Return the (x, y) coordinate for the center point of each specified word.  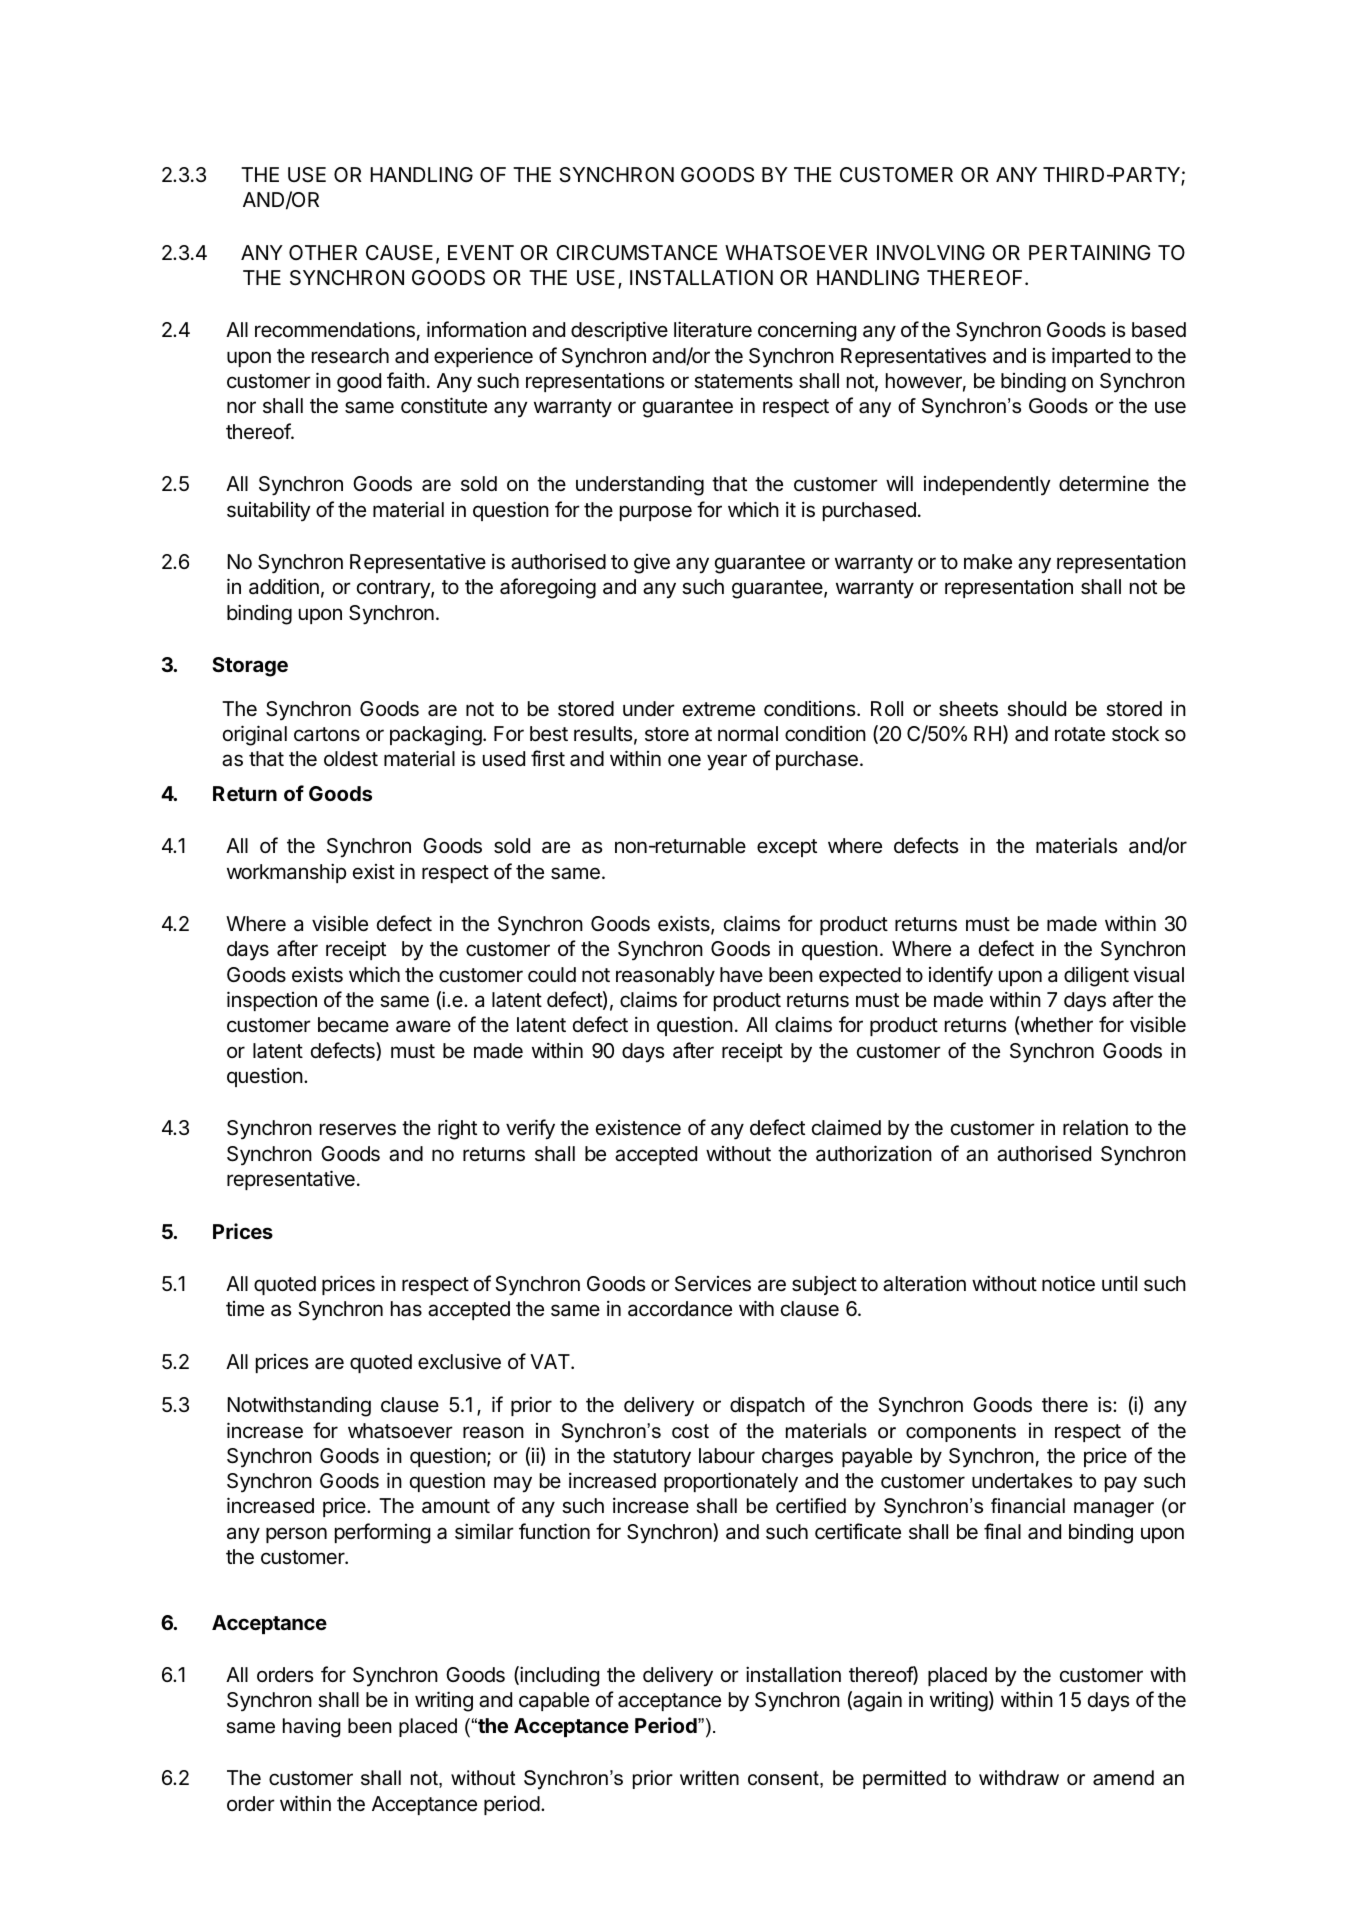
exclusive (459, 1362)
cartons (327, 734)
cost (690, 1431)
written (709, 1778)
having (312, 1728)
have (741, 974)
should (1036, 708)
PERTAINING (1089, 252)
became (353, 1024)
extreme (719, 709)
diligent (1096, 976)
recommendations (335, 329)
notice (1068, 1284)
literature (713, 329)
